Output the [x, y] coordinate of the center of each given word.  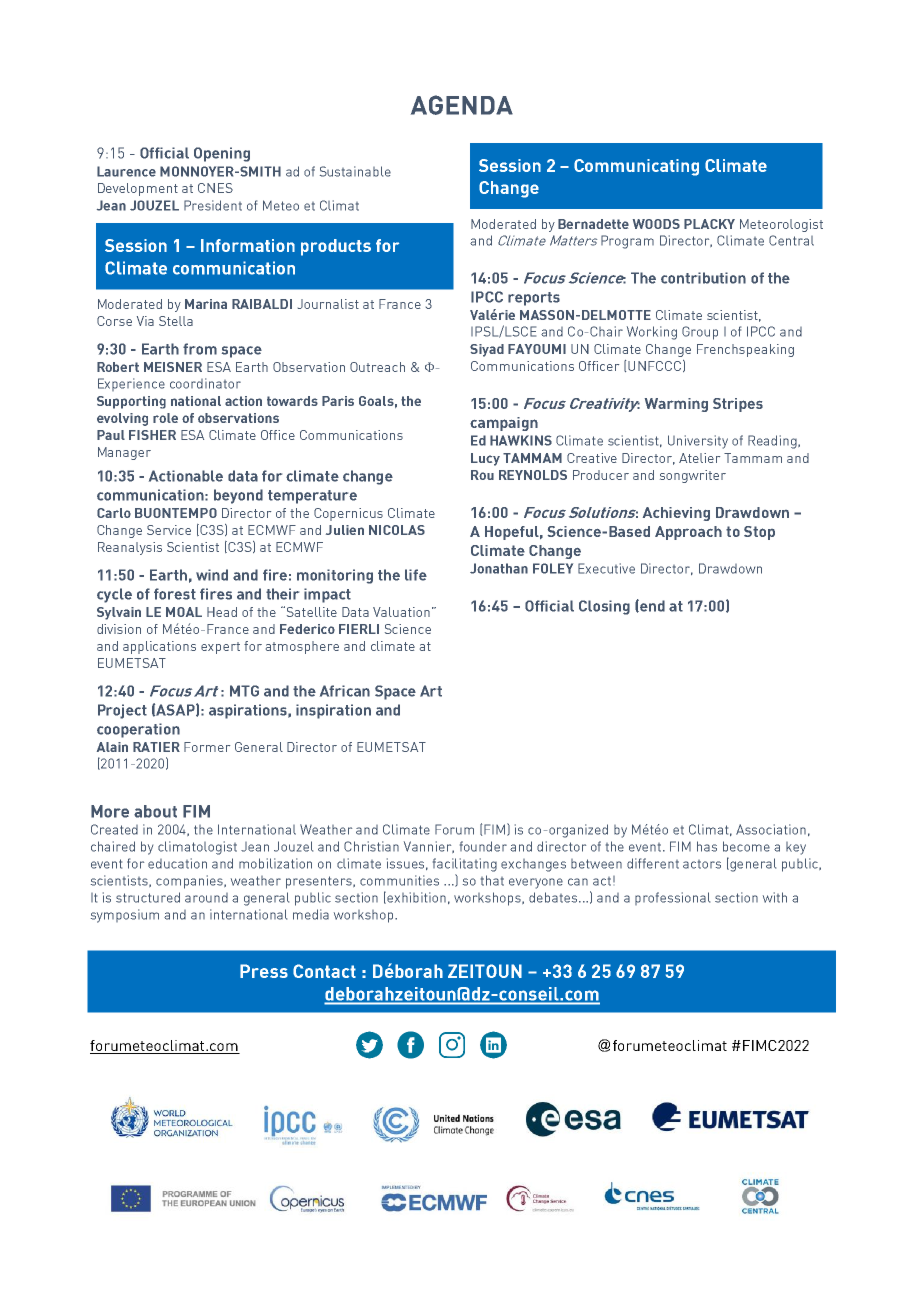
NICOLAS [397, 530]
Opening [222, 154]
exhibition [416, 897]
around [206, 898]
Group [700, 333]
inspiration [333, 711]
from [200, 349]
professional [672, 898]
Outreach [377, 367]
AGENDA [462, 105]
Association [771, 829]
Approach [688, 533]
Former [207, 747]
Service [169, 530]
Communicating [636, 167]
